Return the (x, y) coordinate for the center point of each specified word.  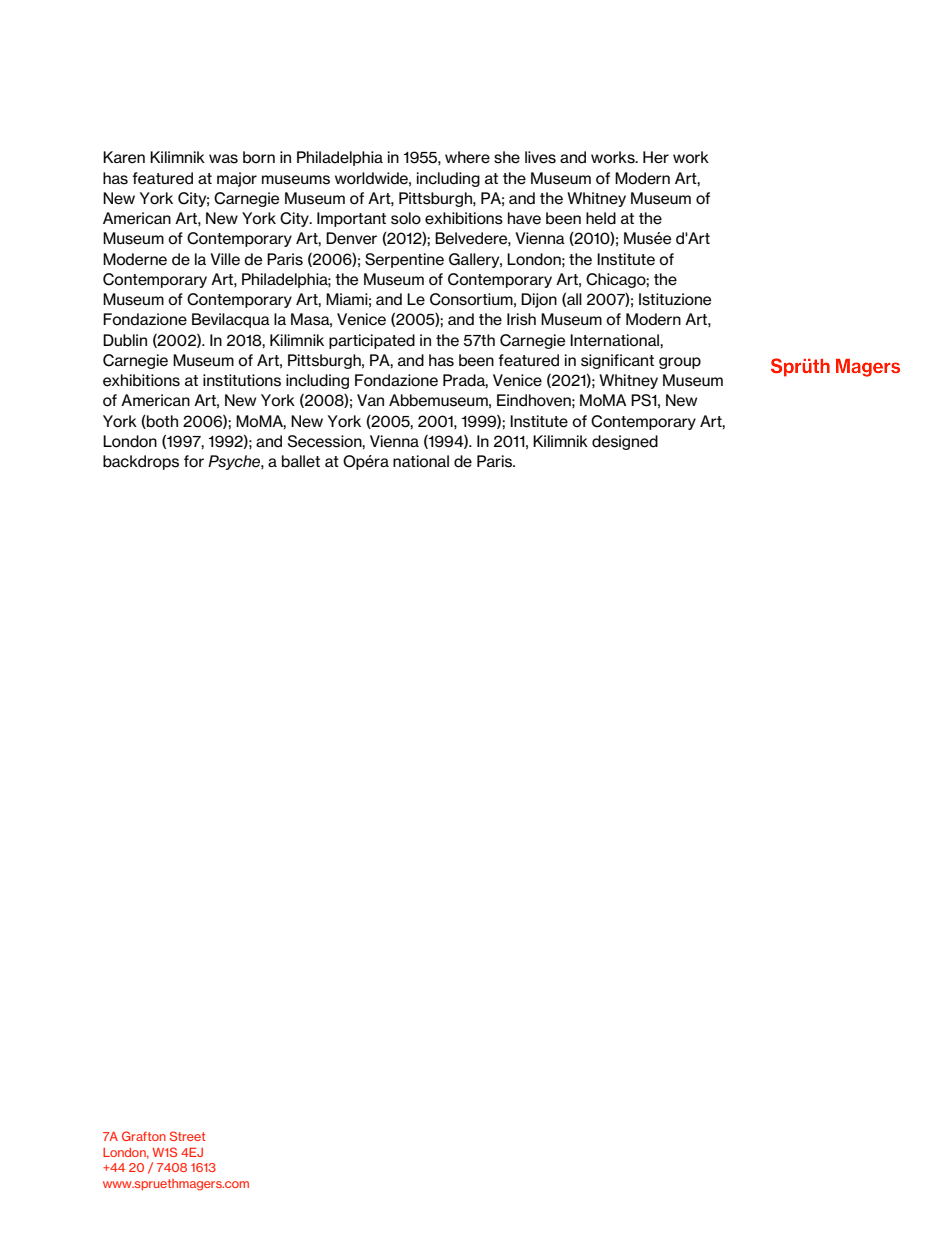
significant (617, 361)
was (223, 159)
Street (187, 1136)
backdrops (141, 462)
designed (625, 442)
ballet (301, 461)
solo (406, 218)
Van (370, 400)
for (194, 461)
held (601, 218)
